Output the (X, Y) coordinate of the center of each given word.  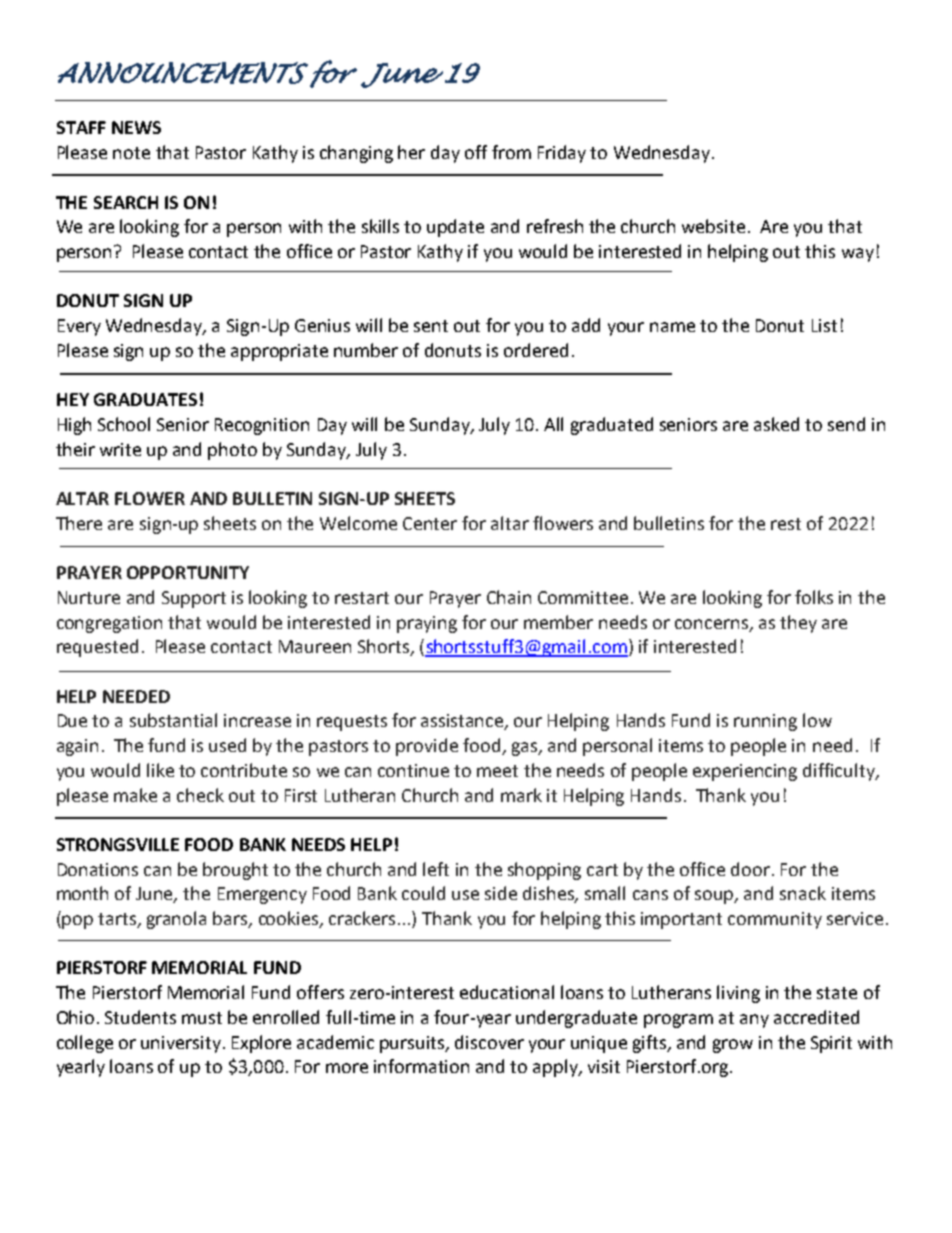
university (182, 1044)
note (131, 153)
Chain (509, 597)
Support (194, 599)
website (713, 226)
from (511, 152)
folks (814, 597)
